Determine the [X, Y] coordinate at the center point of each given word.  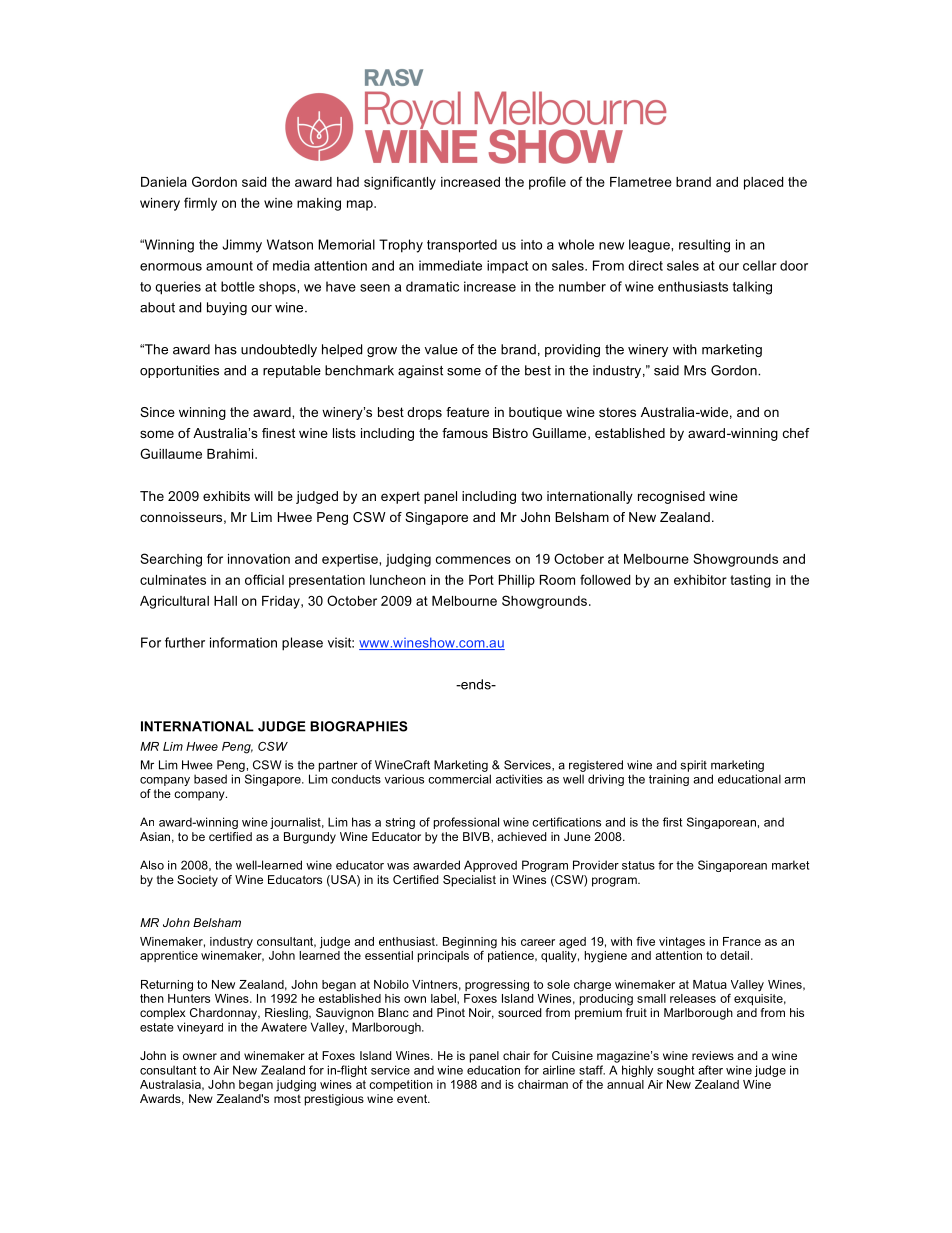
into [531, 244]
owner [200, 1056]
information [243, 642]
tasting [750, 581]
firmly [200, 204]
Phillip [517, 581]
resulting [704, 246]
